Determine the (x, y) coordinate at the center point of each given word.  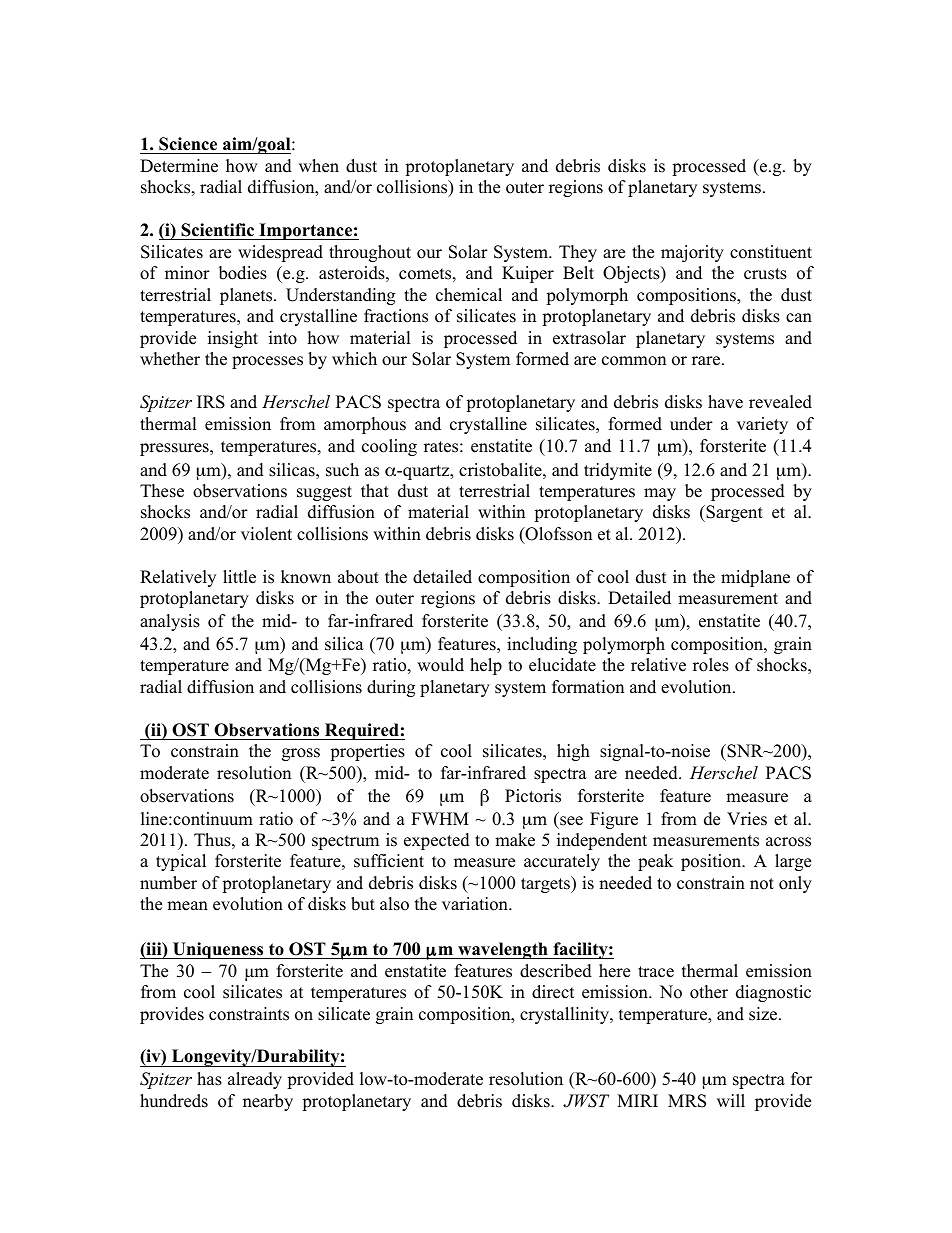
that (375, 490)
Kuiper (528, 274)
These (162, 491)
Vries (747, 819)
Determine (179, 166)
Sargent (733, 513)
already (255, 1080)
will (731, 1100)
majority (692, 253)
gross (301, 754)
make (515, 840)
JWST (586, 1101)
